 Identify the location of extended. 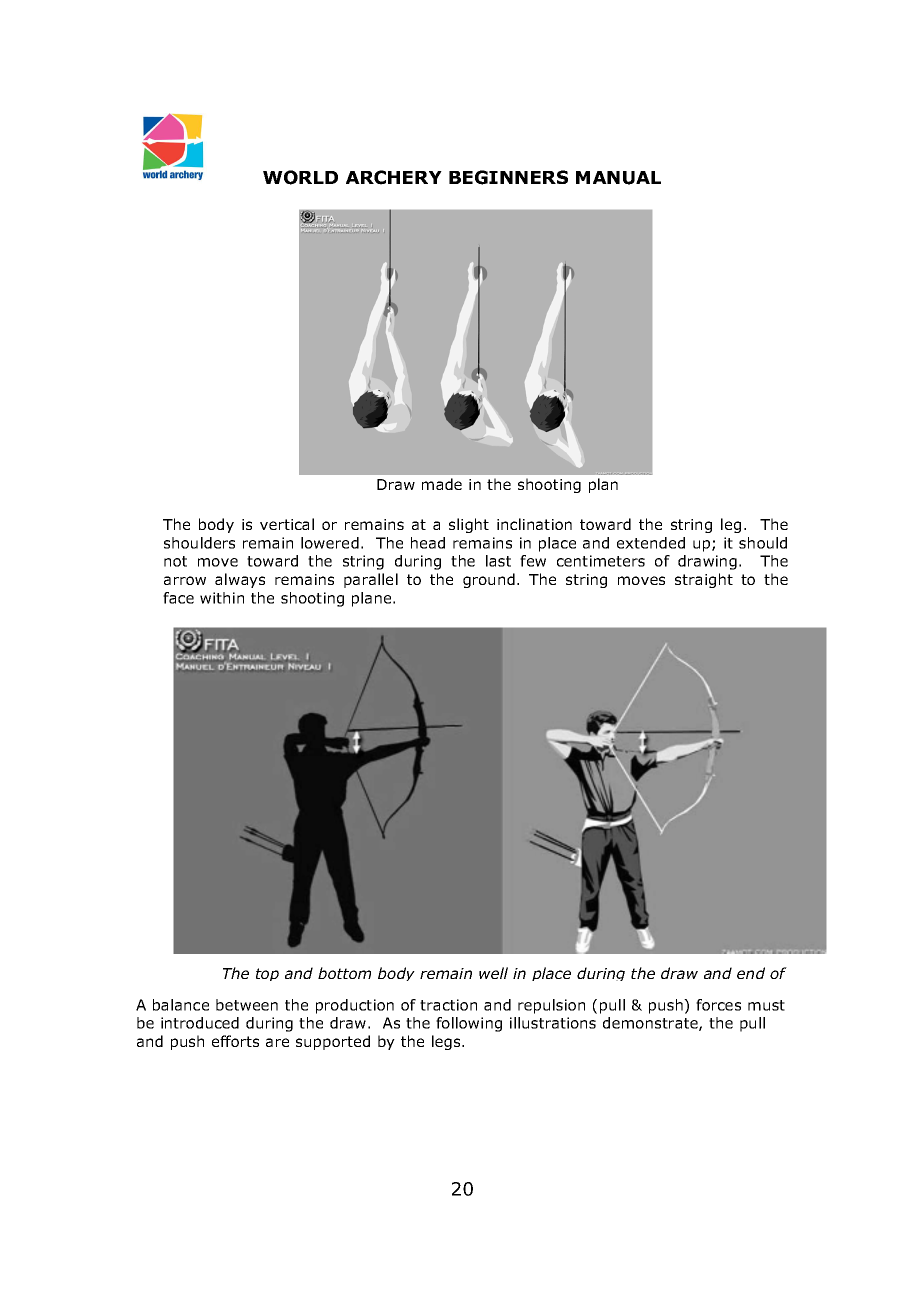
(651, 543).
